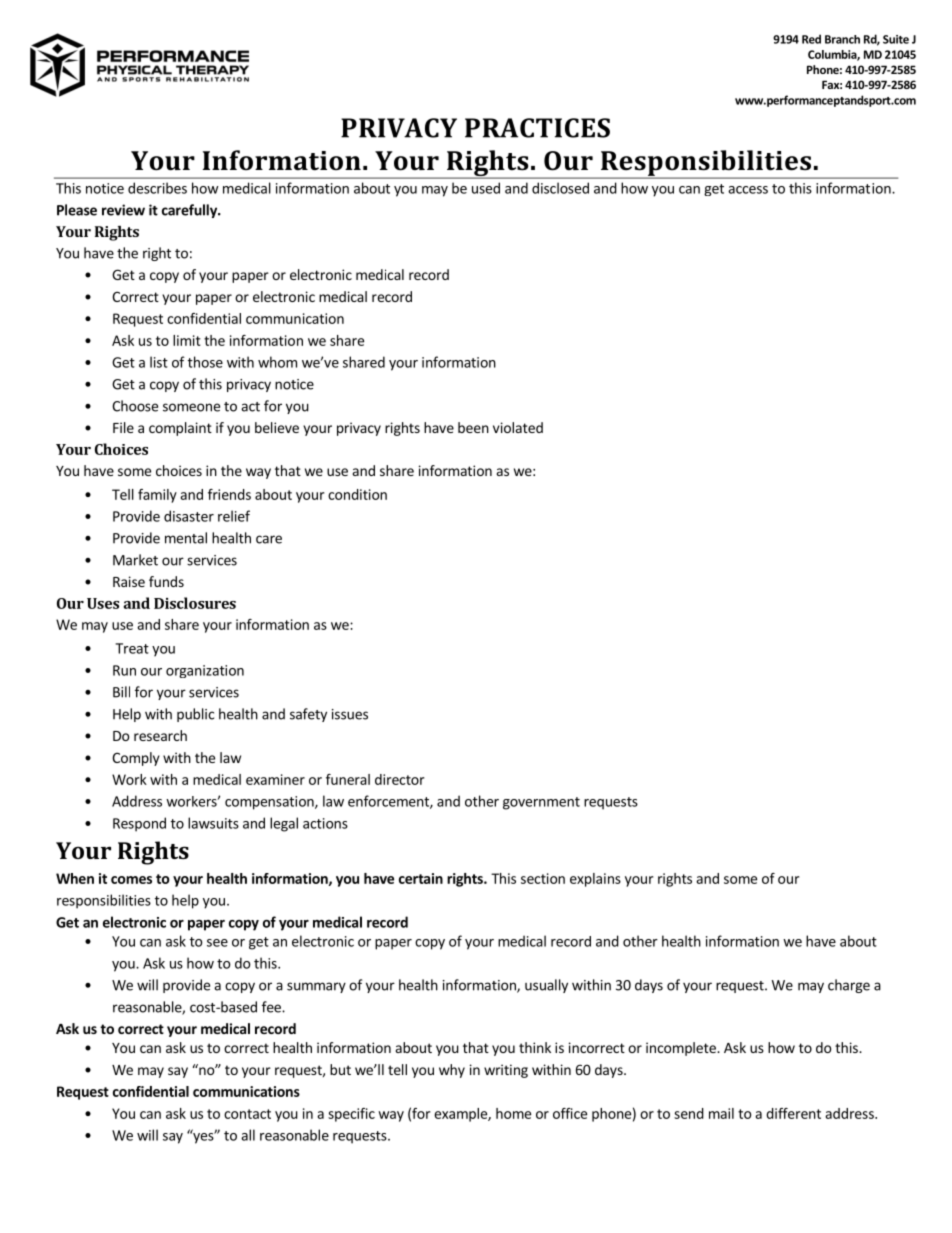 The height and width of the screenshot is (1233, 952). I want to click on access, so click(748, 190).
